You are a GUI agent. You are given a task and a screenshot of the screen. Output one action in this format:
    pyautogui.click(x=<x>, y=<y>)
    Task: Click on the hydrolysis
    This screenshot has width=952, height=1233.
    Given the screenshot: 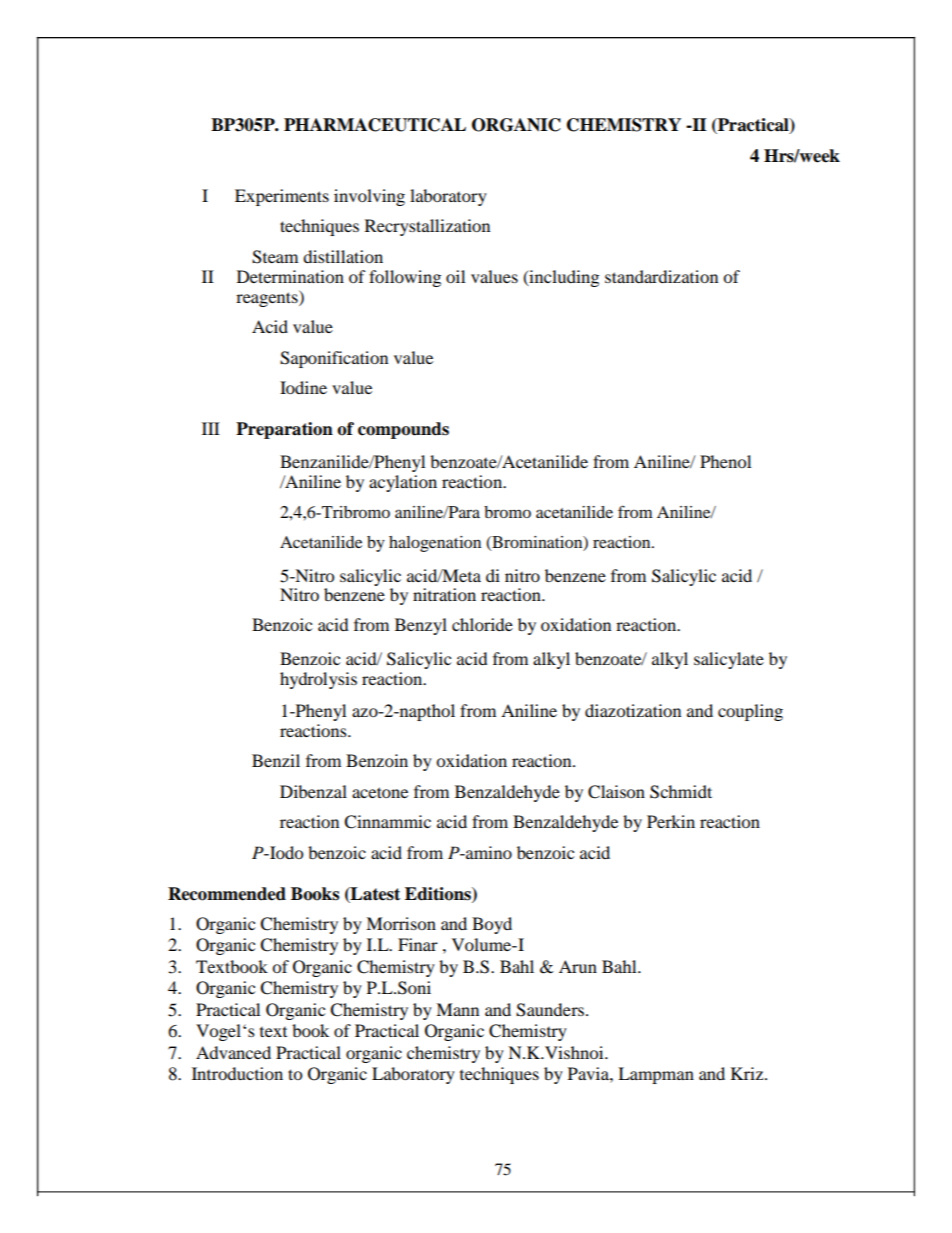 What is the action you would take?
    pyautogui.click(x=318, y=680)
